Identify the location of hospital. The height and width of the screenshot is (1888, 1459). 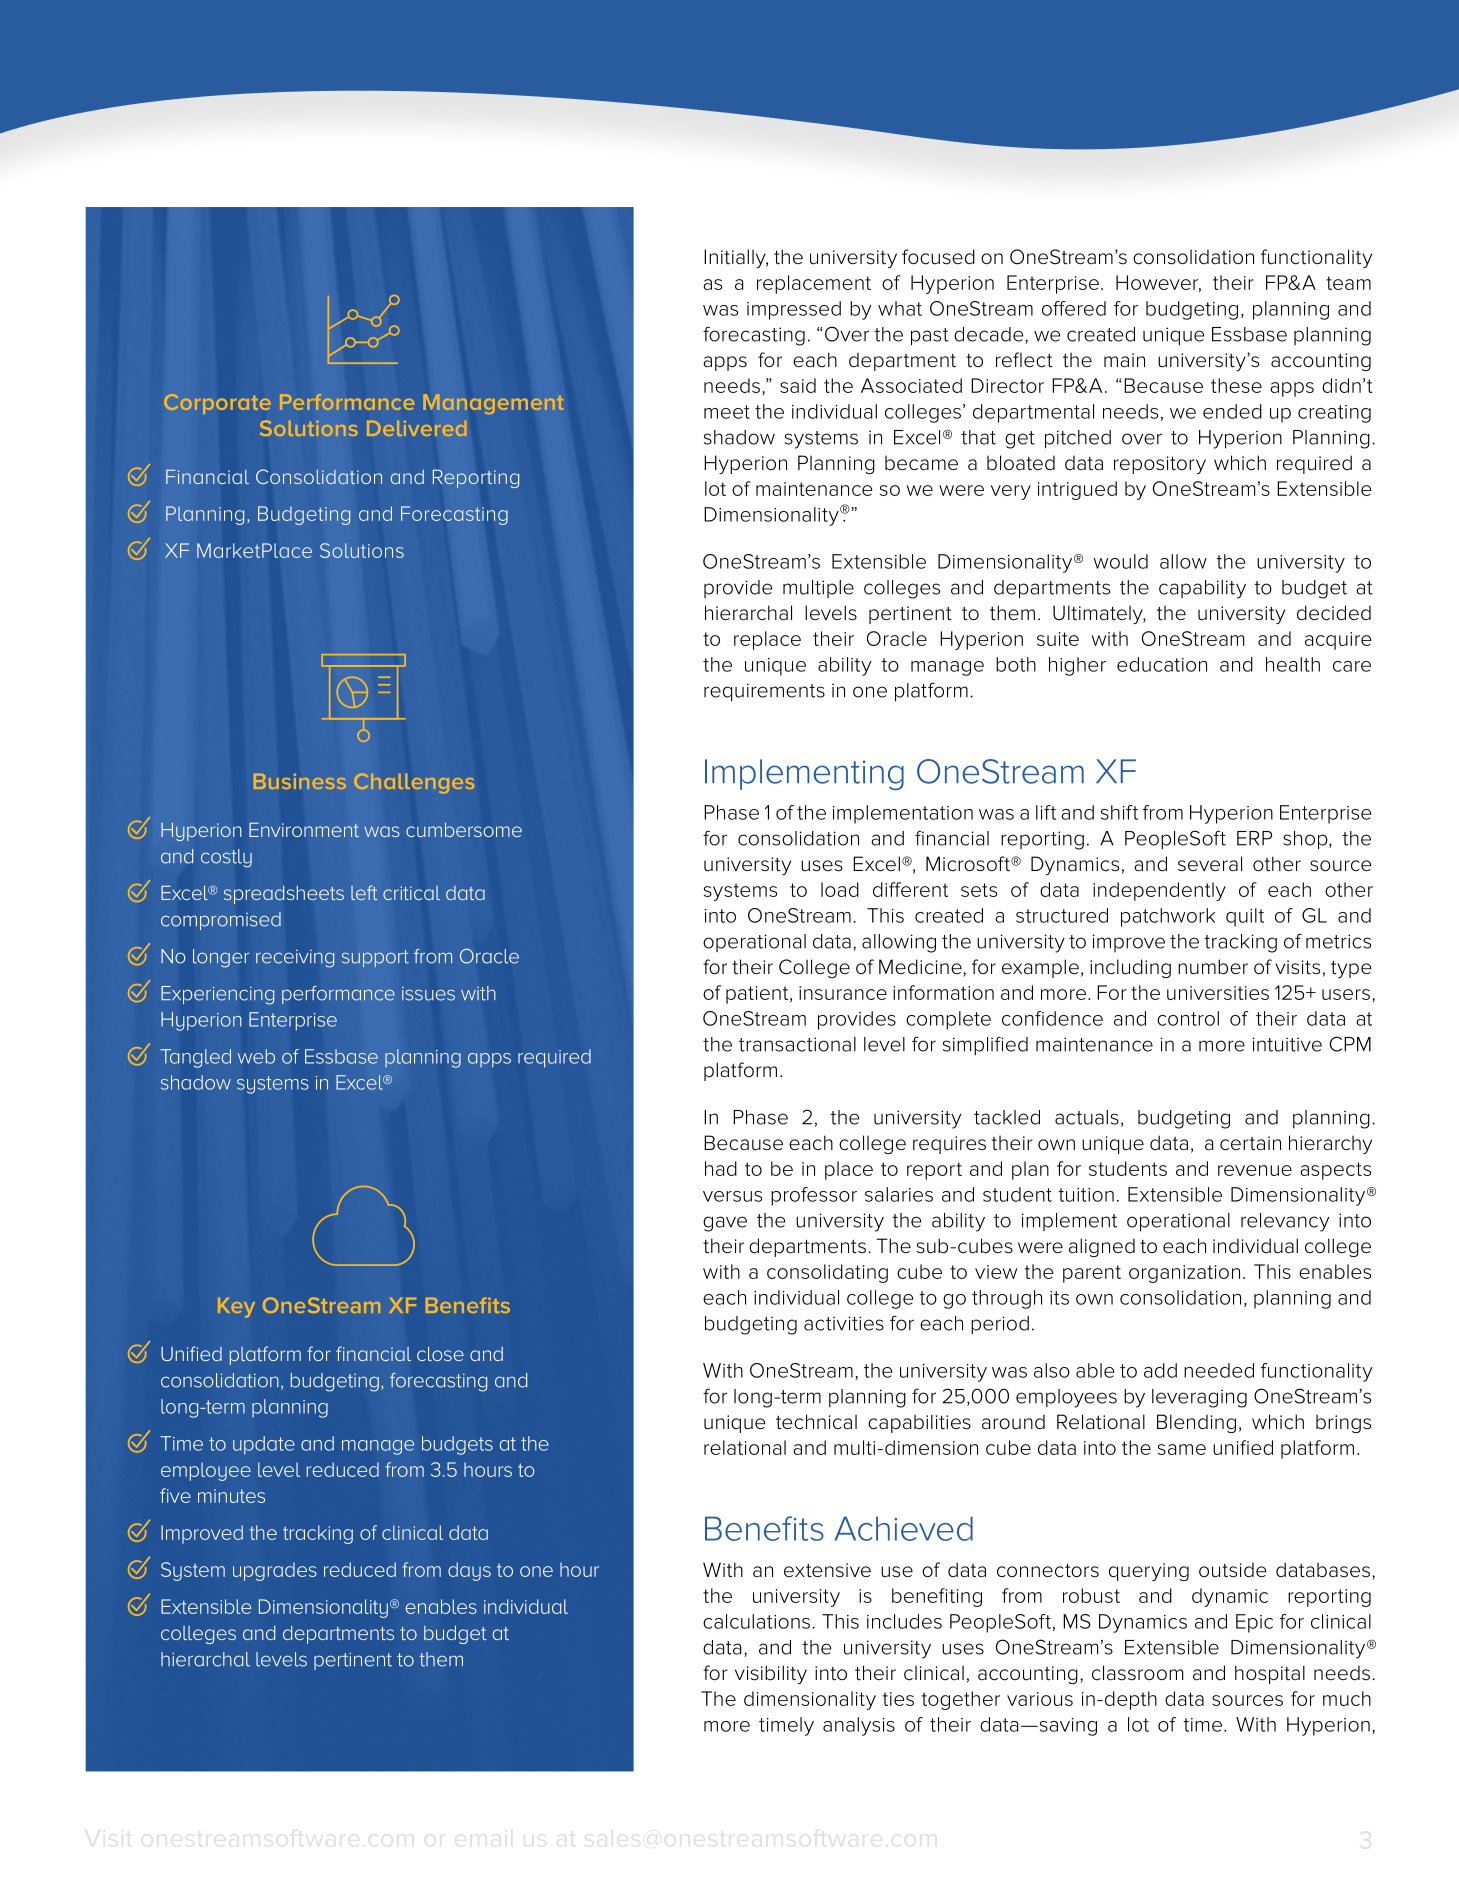
(1270, 1674).
